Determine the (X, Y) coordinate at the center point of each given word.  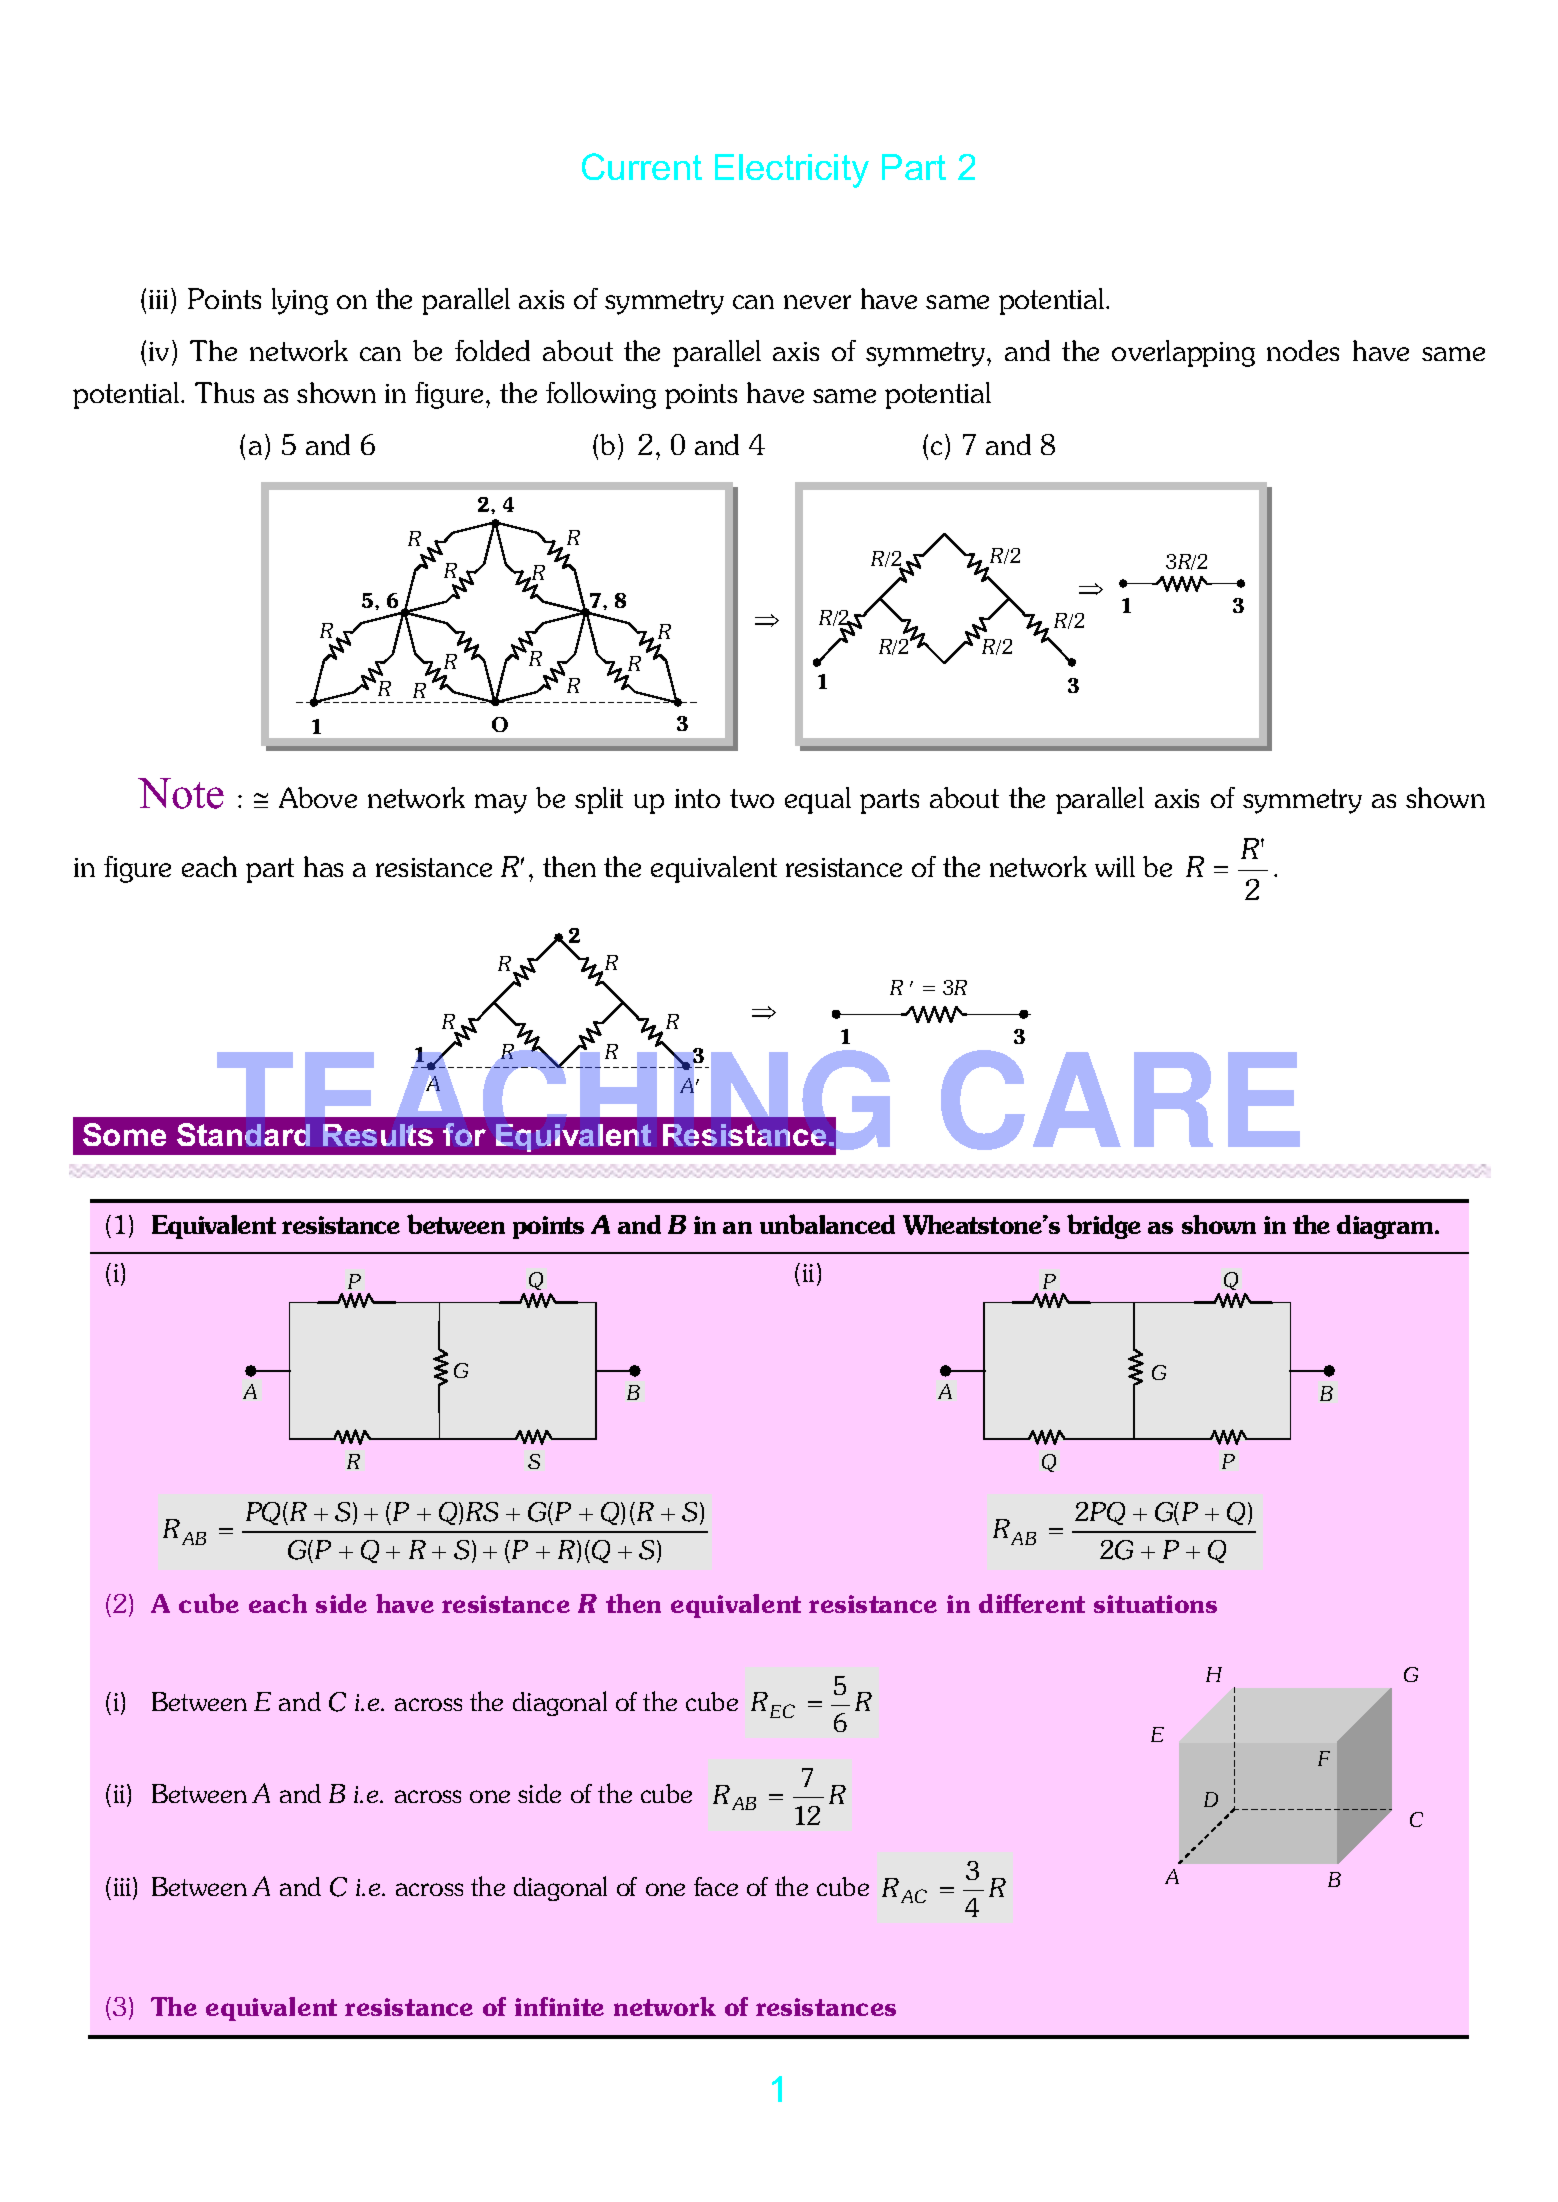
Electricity (792, 171)
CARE (1120, 1100)
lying (300, 301)
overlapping (1183, 353)
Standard (243, 1134)
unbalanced (827, 1224)
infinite (559, 2006)
